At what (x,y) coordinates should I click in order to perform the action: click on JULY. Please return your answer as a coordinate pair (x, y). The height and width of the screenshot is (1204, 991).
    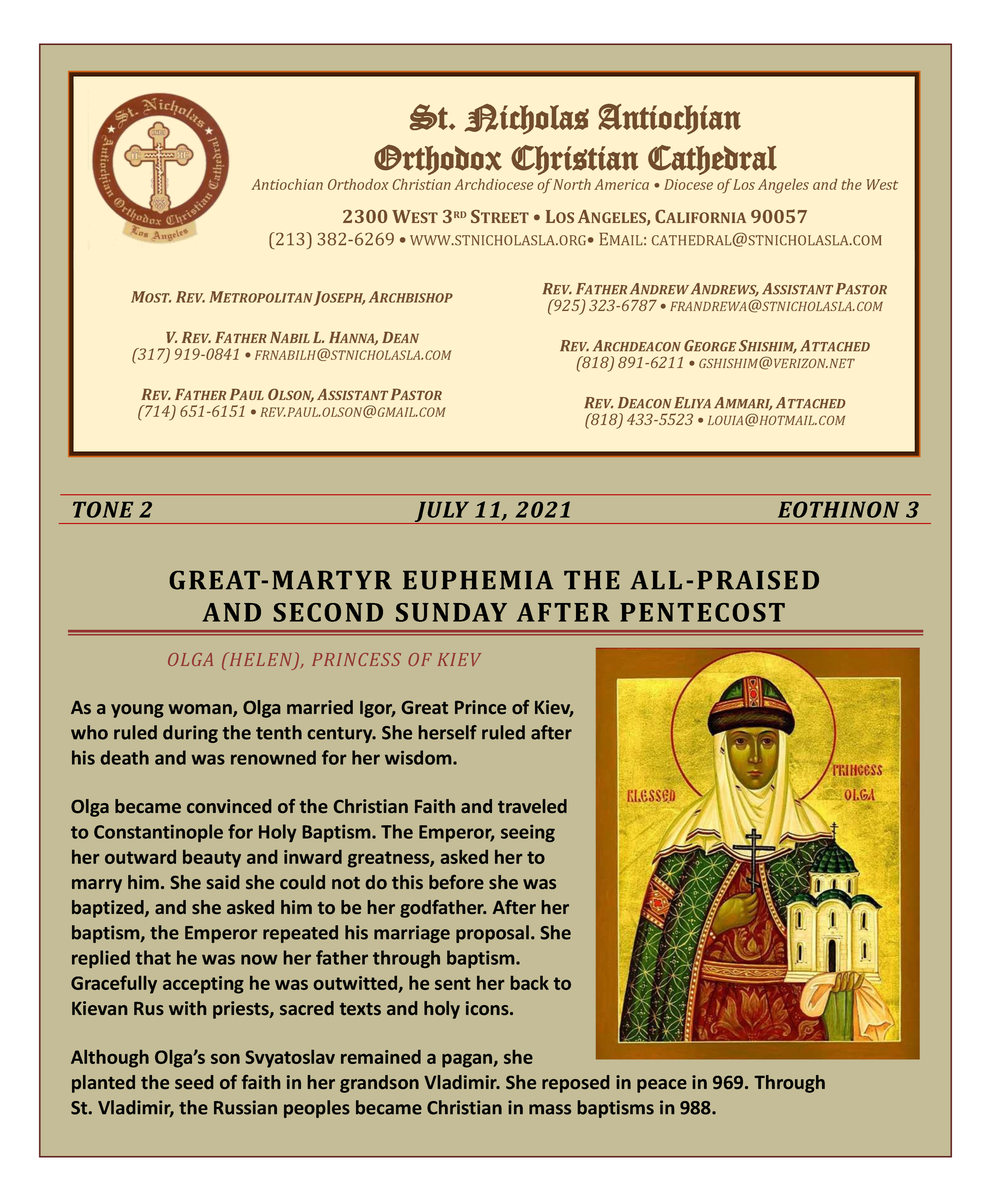
    Looking at the image, I should click on (442, 512).
